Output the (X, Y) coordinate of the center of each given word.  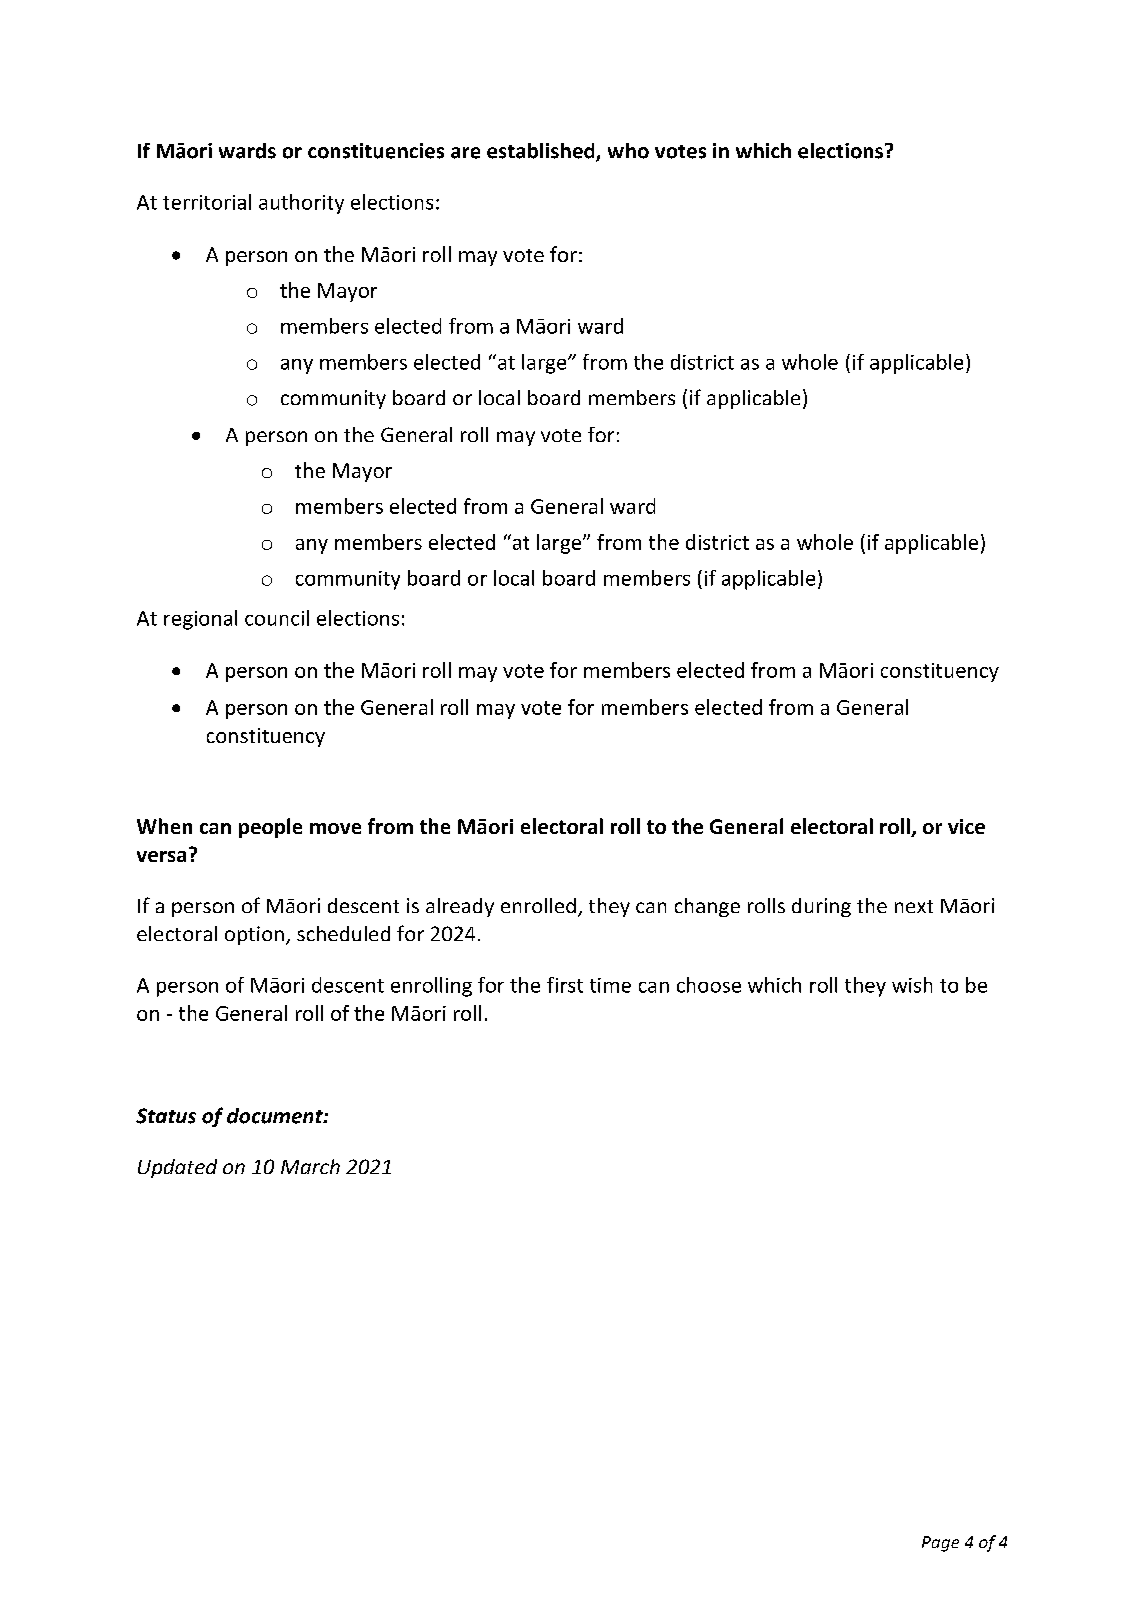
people (270, 828)
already (460, 907)
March (310, 1166)
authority (301, 204)
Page (940, 1544)
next (914, 906)
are (465, 153)
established (542, 152)
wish (912, 985)
